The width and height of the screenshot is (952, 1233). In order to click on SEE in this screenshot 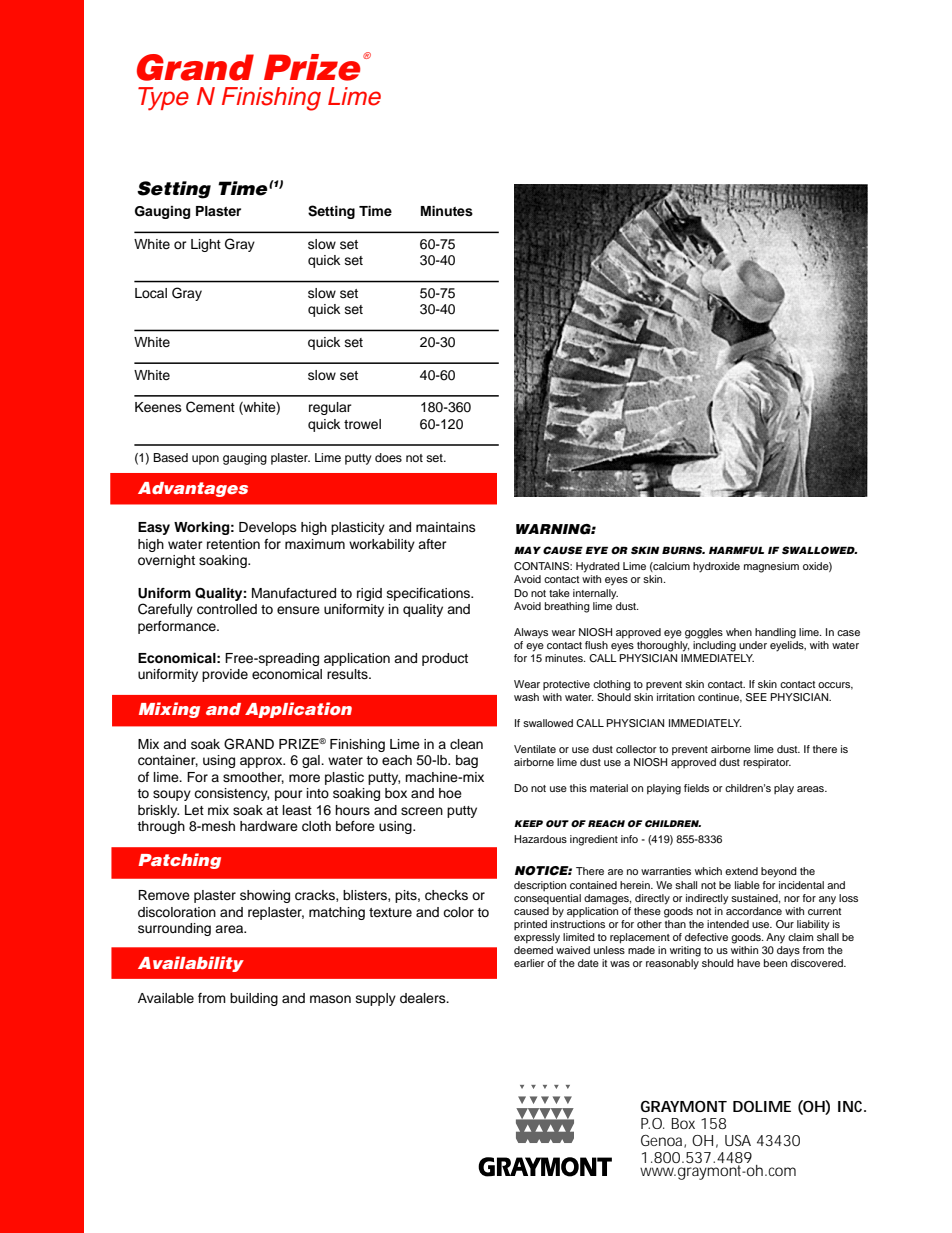, I will do `click(756, 697)`.
